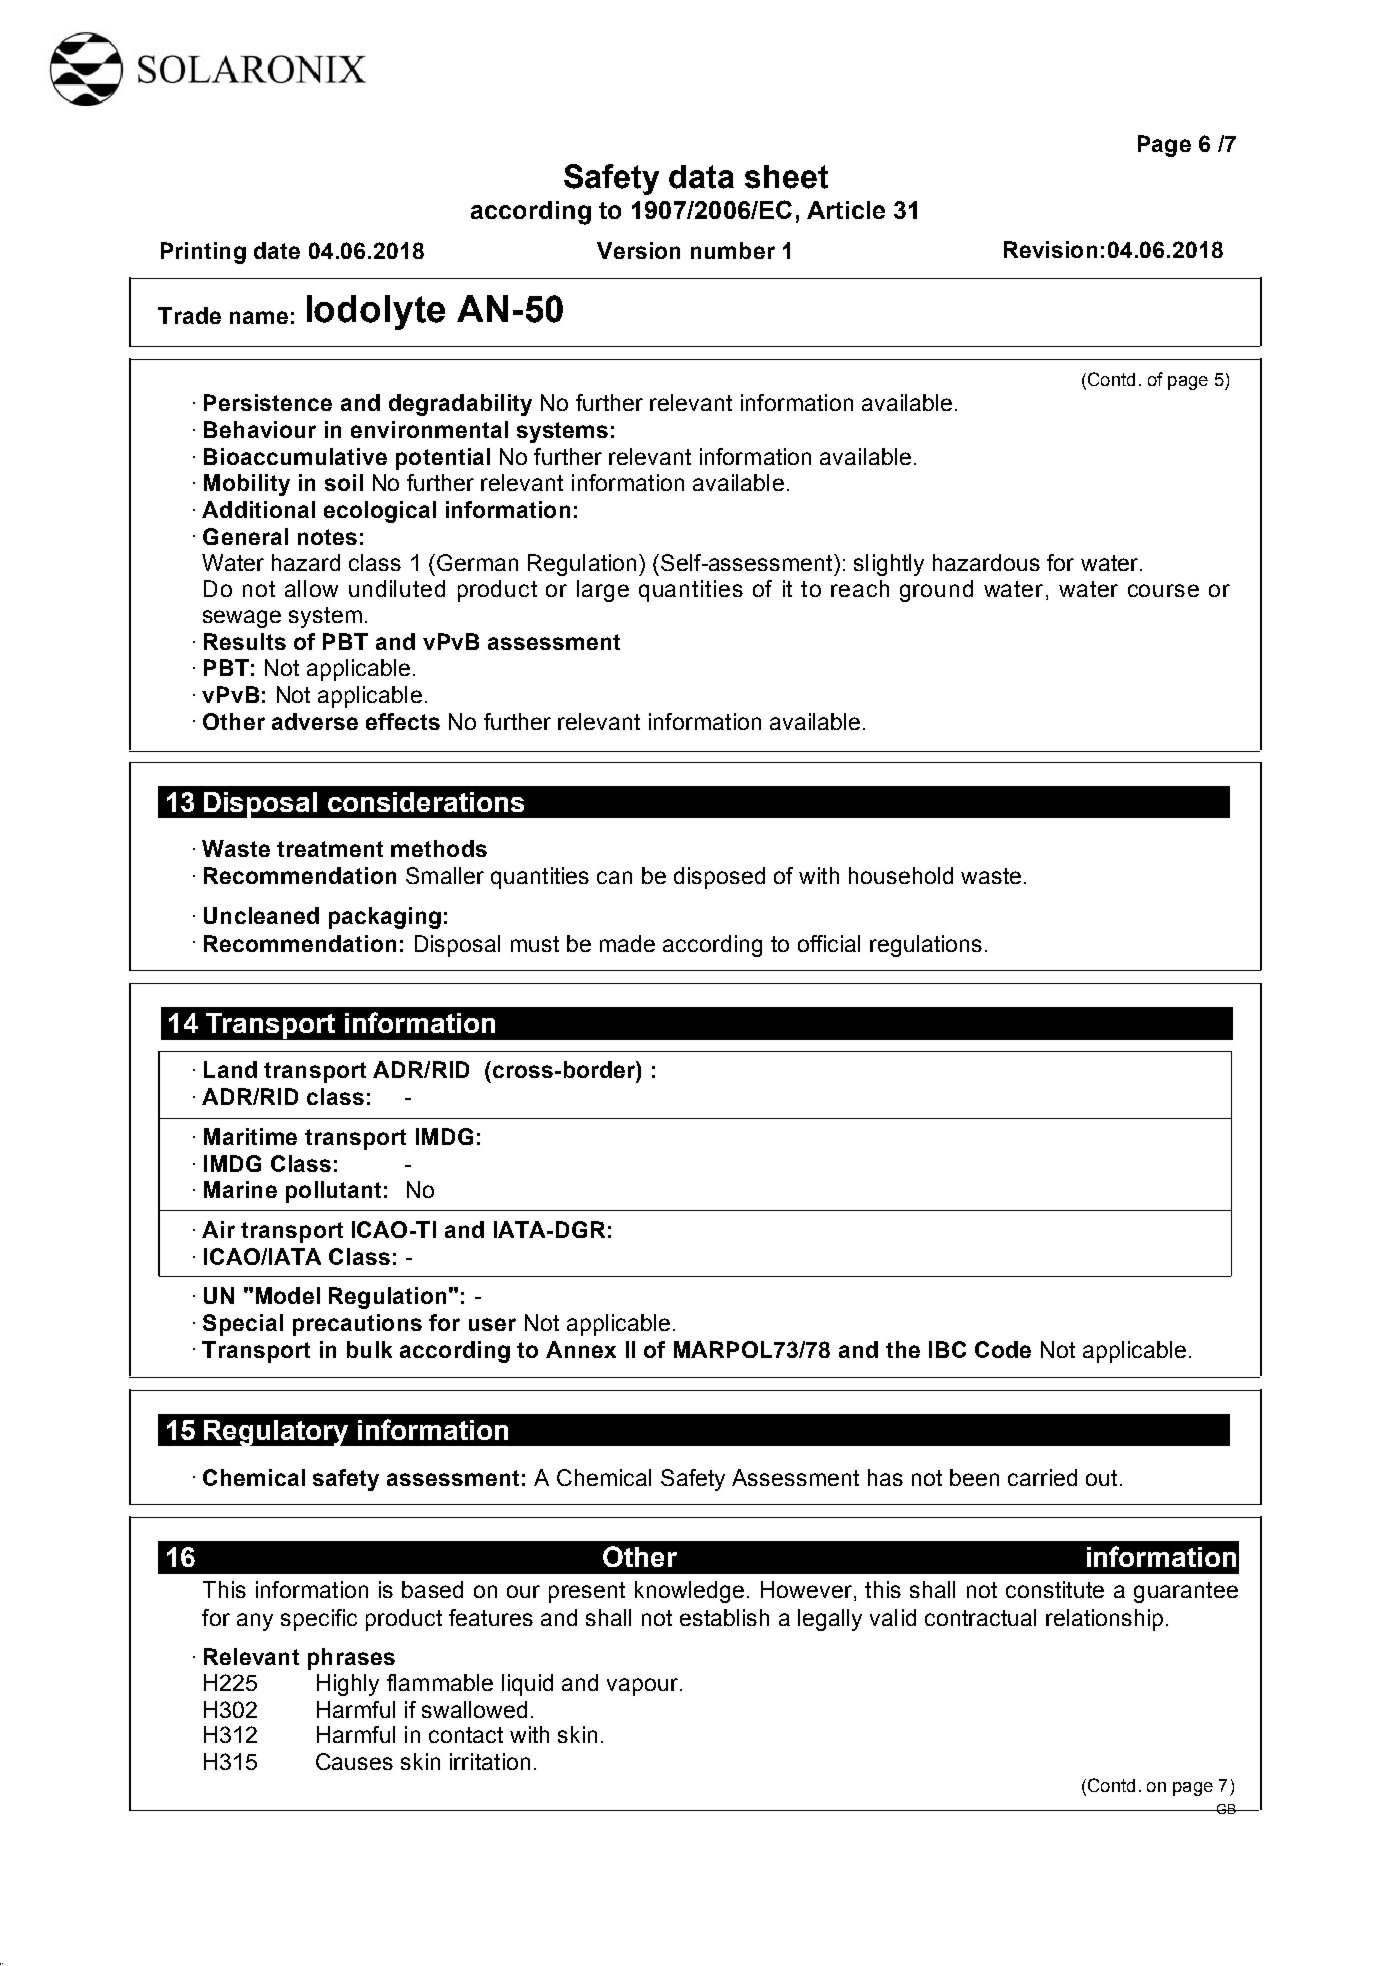 The image size is (1389, 1966). I want to click on made, so click(627, 943).
